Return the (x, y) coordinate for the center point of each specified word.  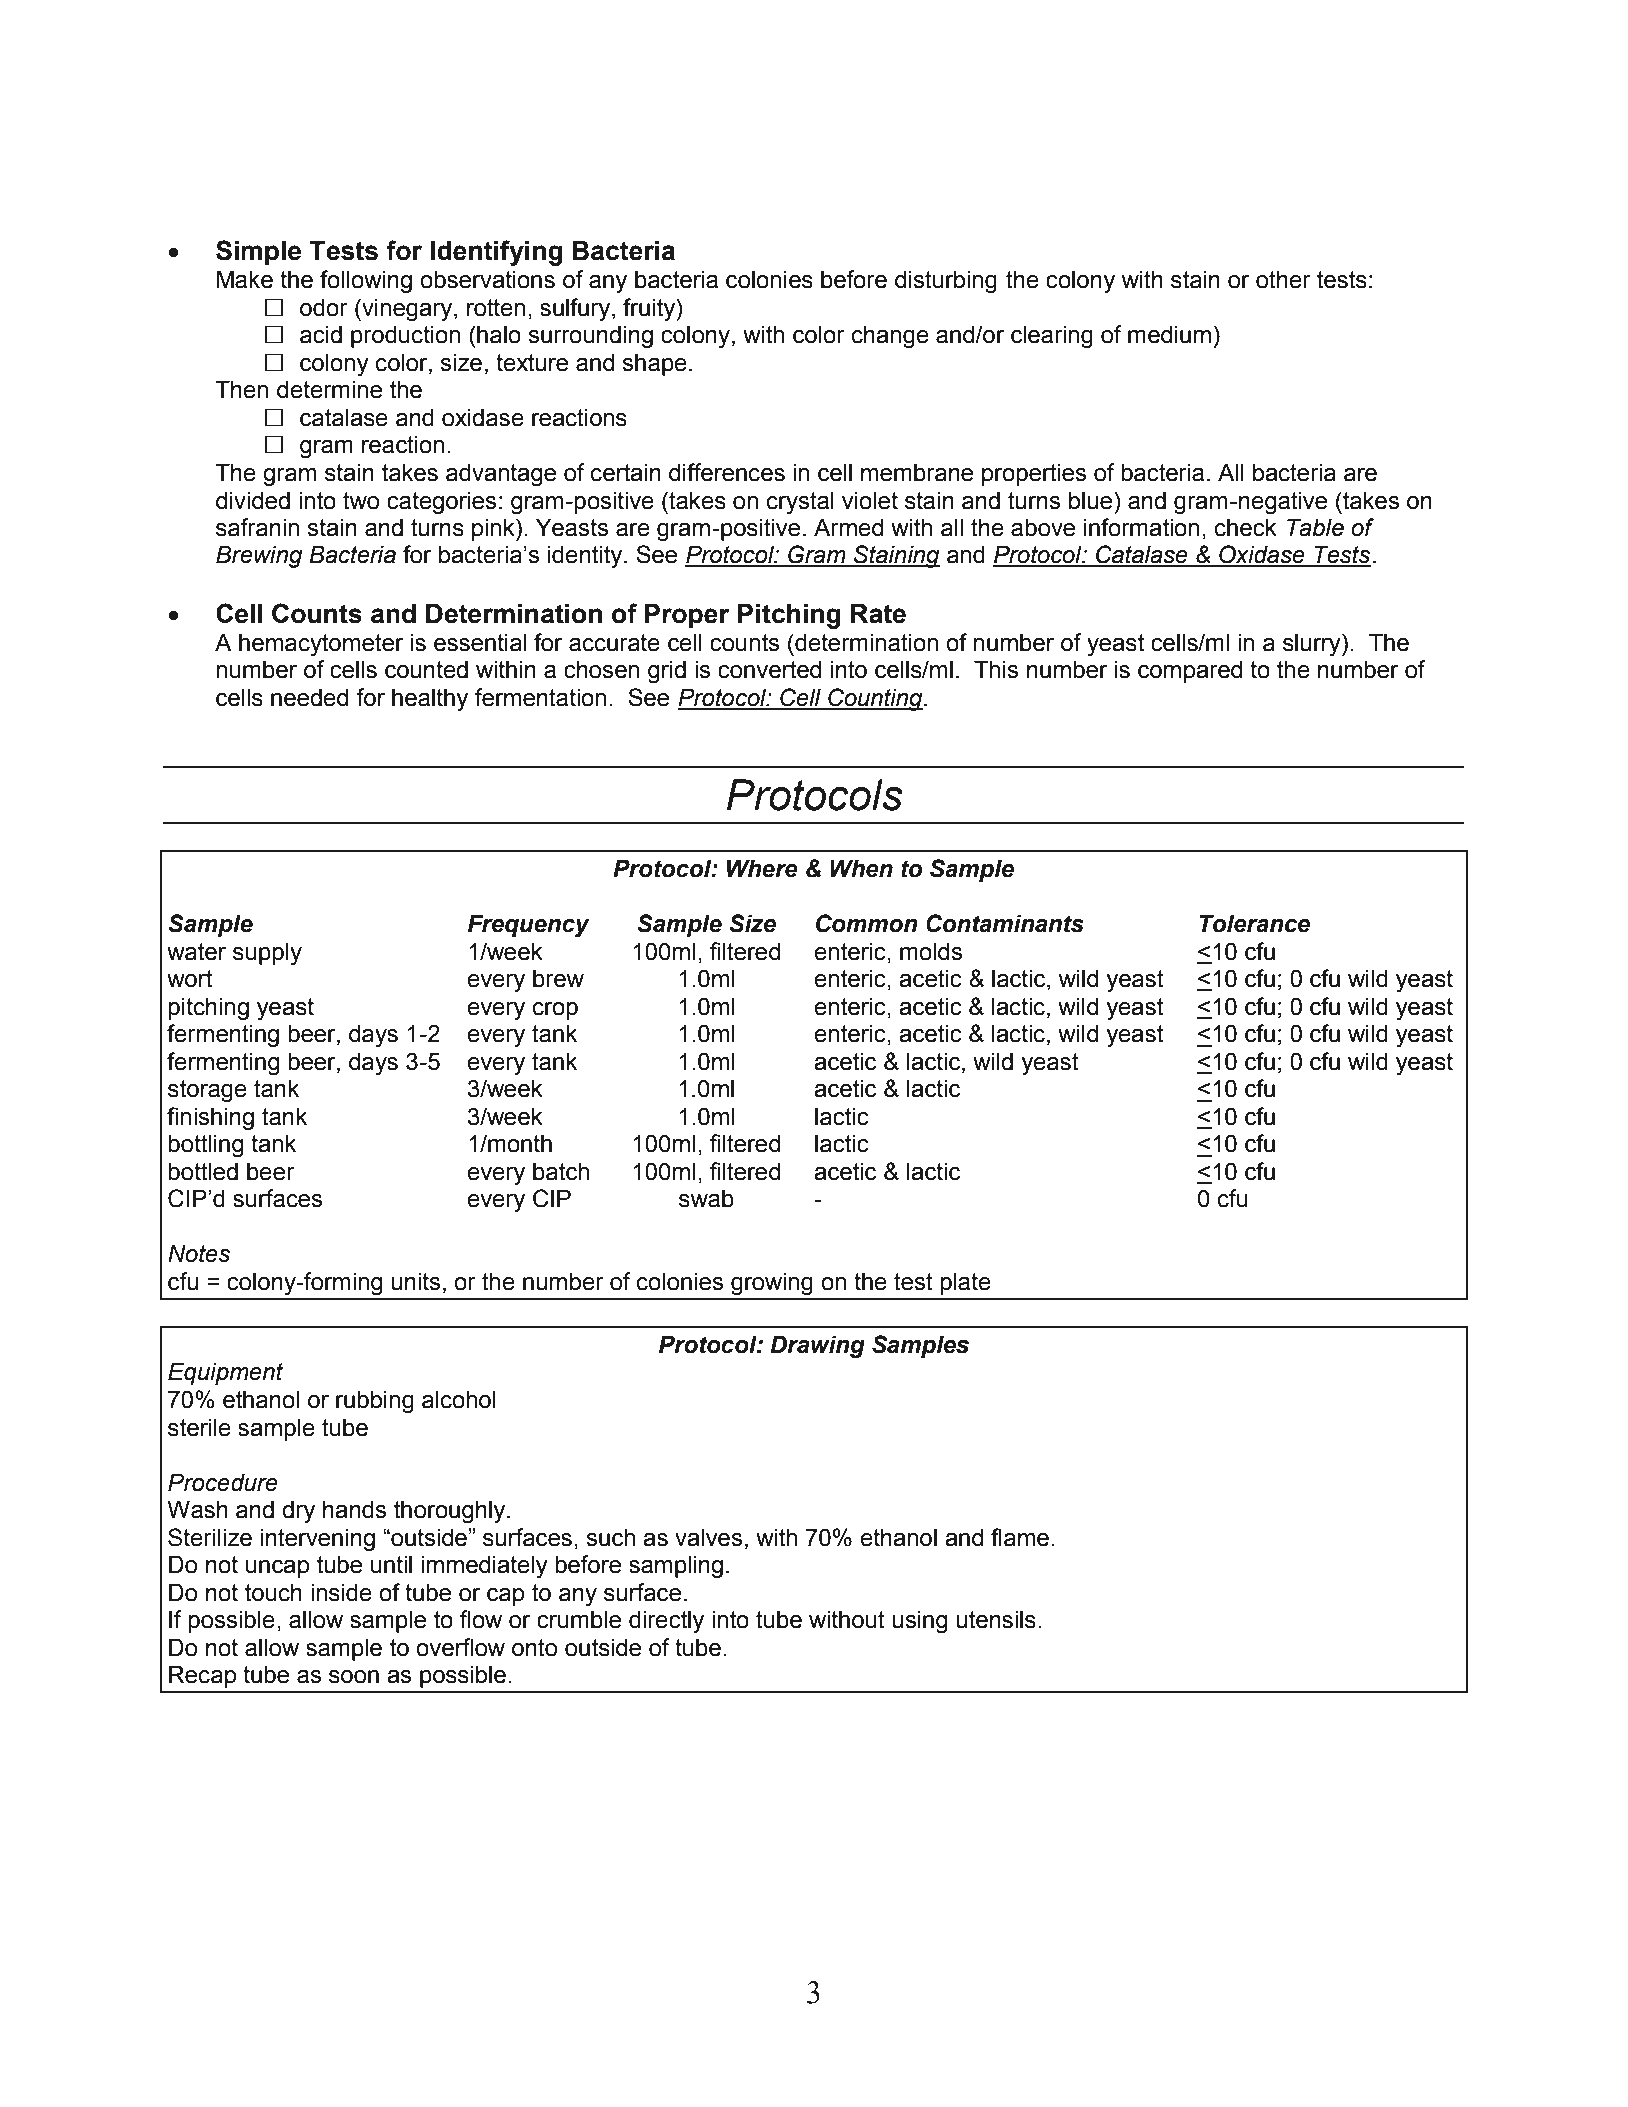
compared (1190, 671)
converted (769, 669)
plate (965, 1283)
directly (666, 1622)
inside (341, 1592)
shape (654, 364)
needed (309, 697)
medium (1169, 334)
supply (267, 954)
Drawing (817, 1347)
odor (324, 307)
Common (867, 923)
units (415, 1281)
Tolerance (1255, 923)
